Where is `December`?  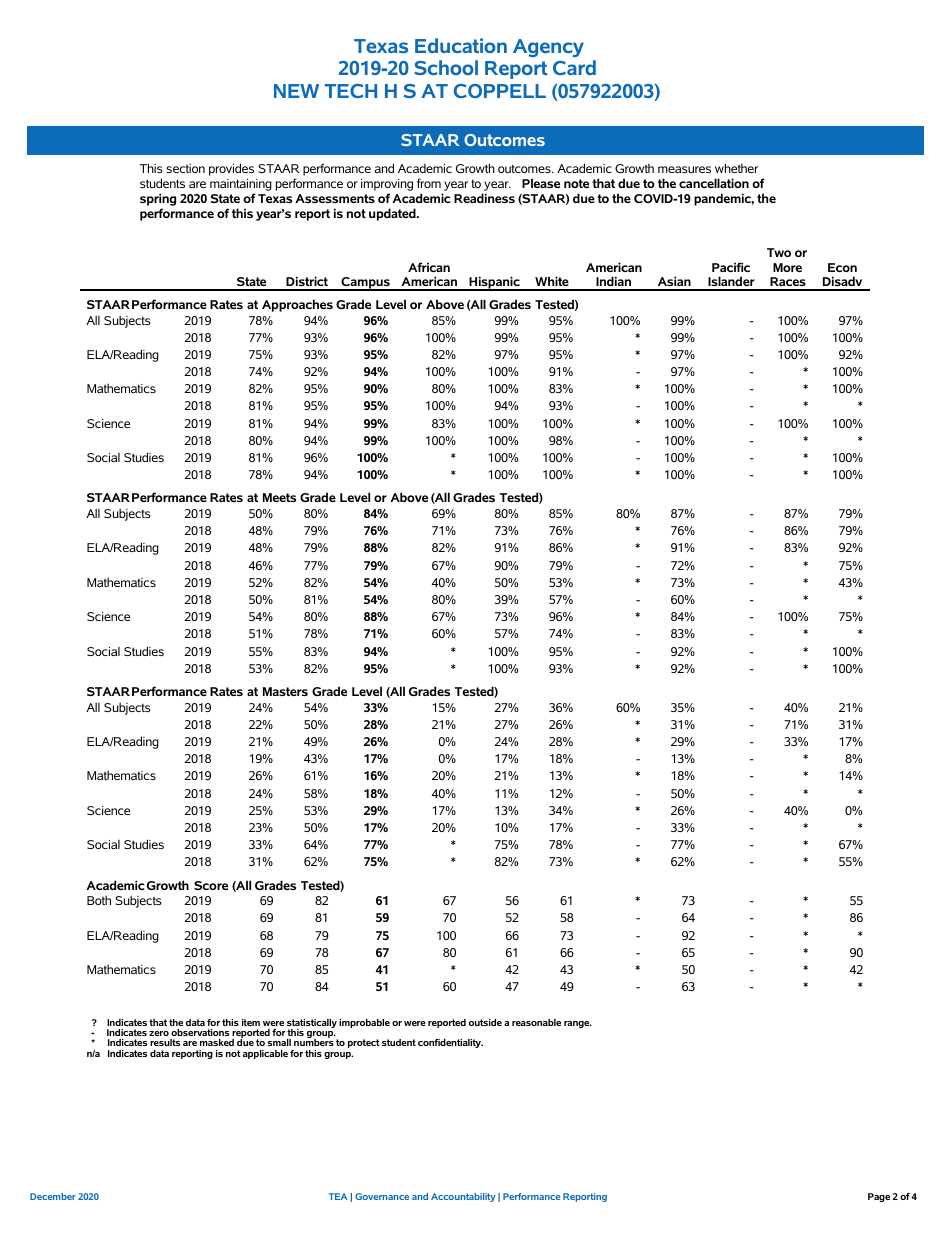 December is located at coordinates (53, 1196).
